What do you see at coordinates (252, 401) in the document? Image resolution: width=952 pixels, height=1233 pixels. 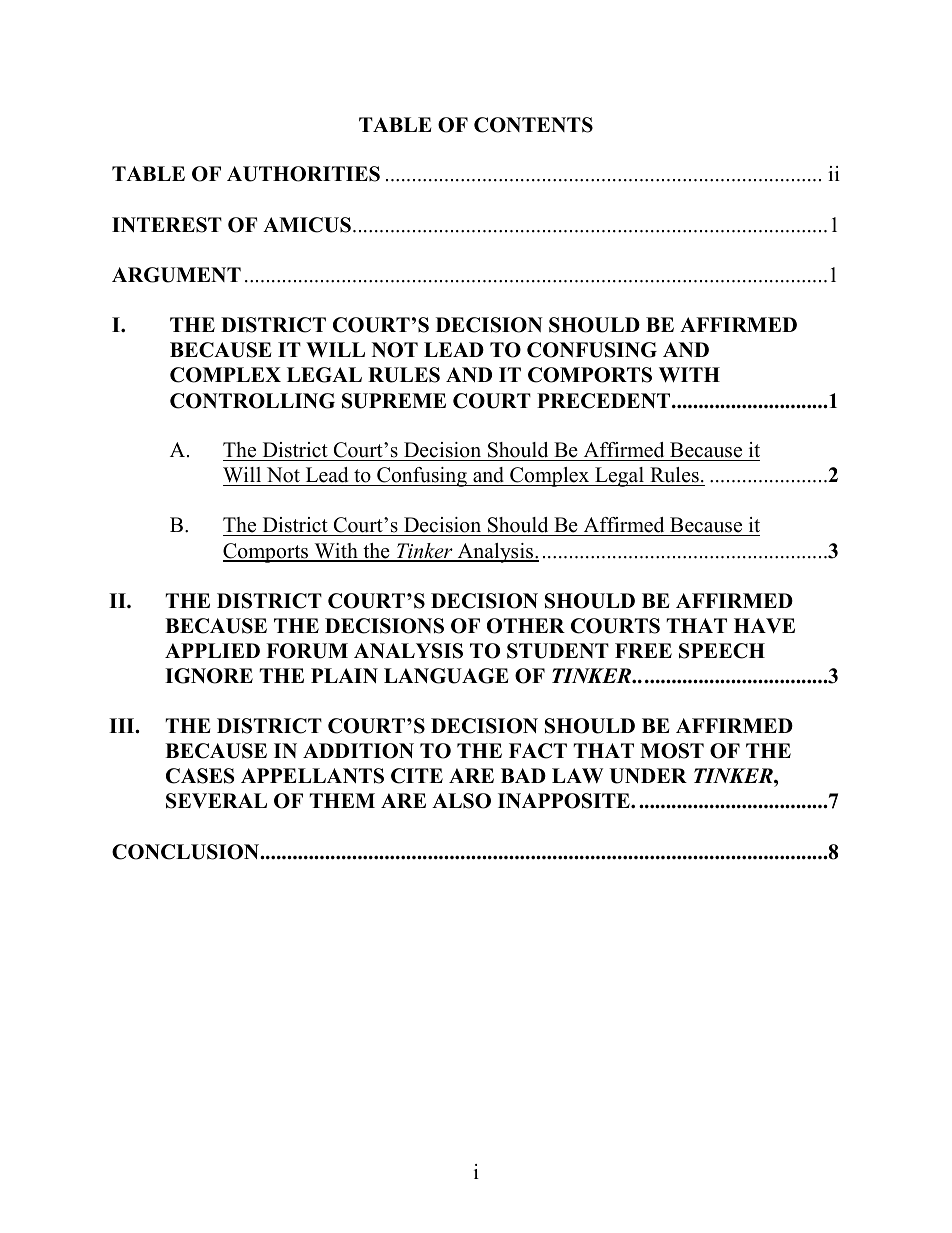 I see `CONTROLLING` at bounding box center [252, 401].
